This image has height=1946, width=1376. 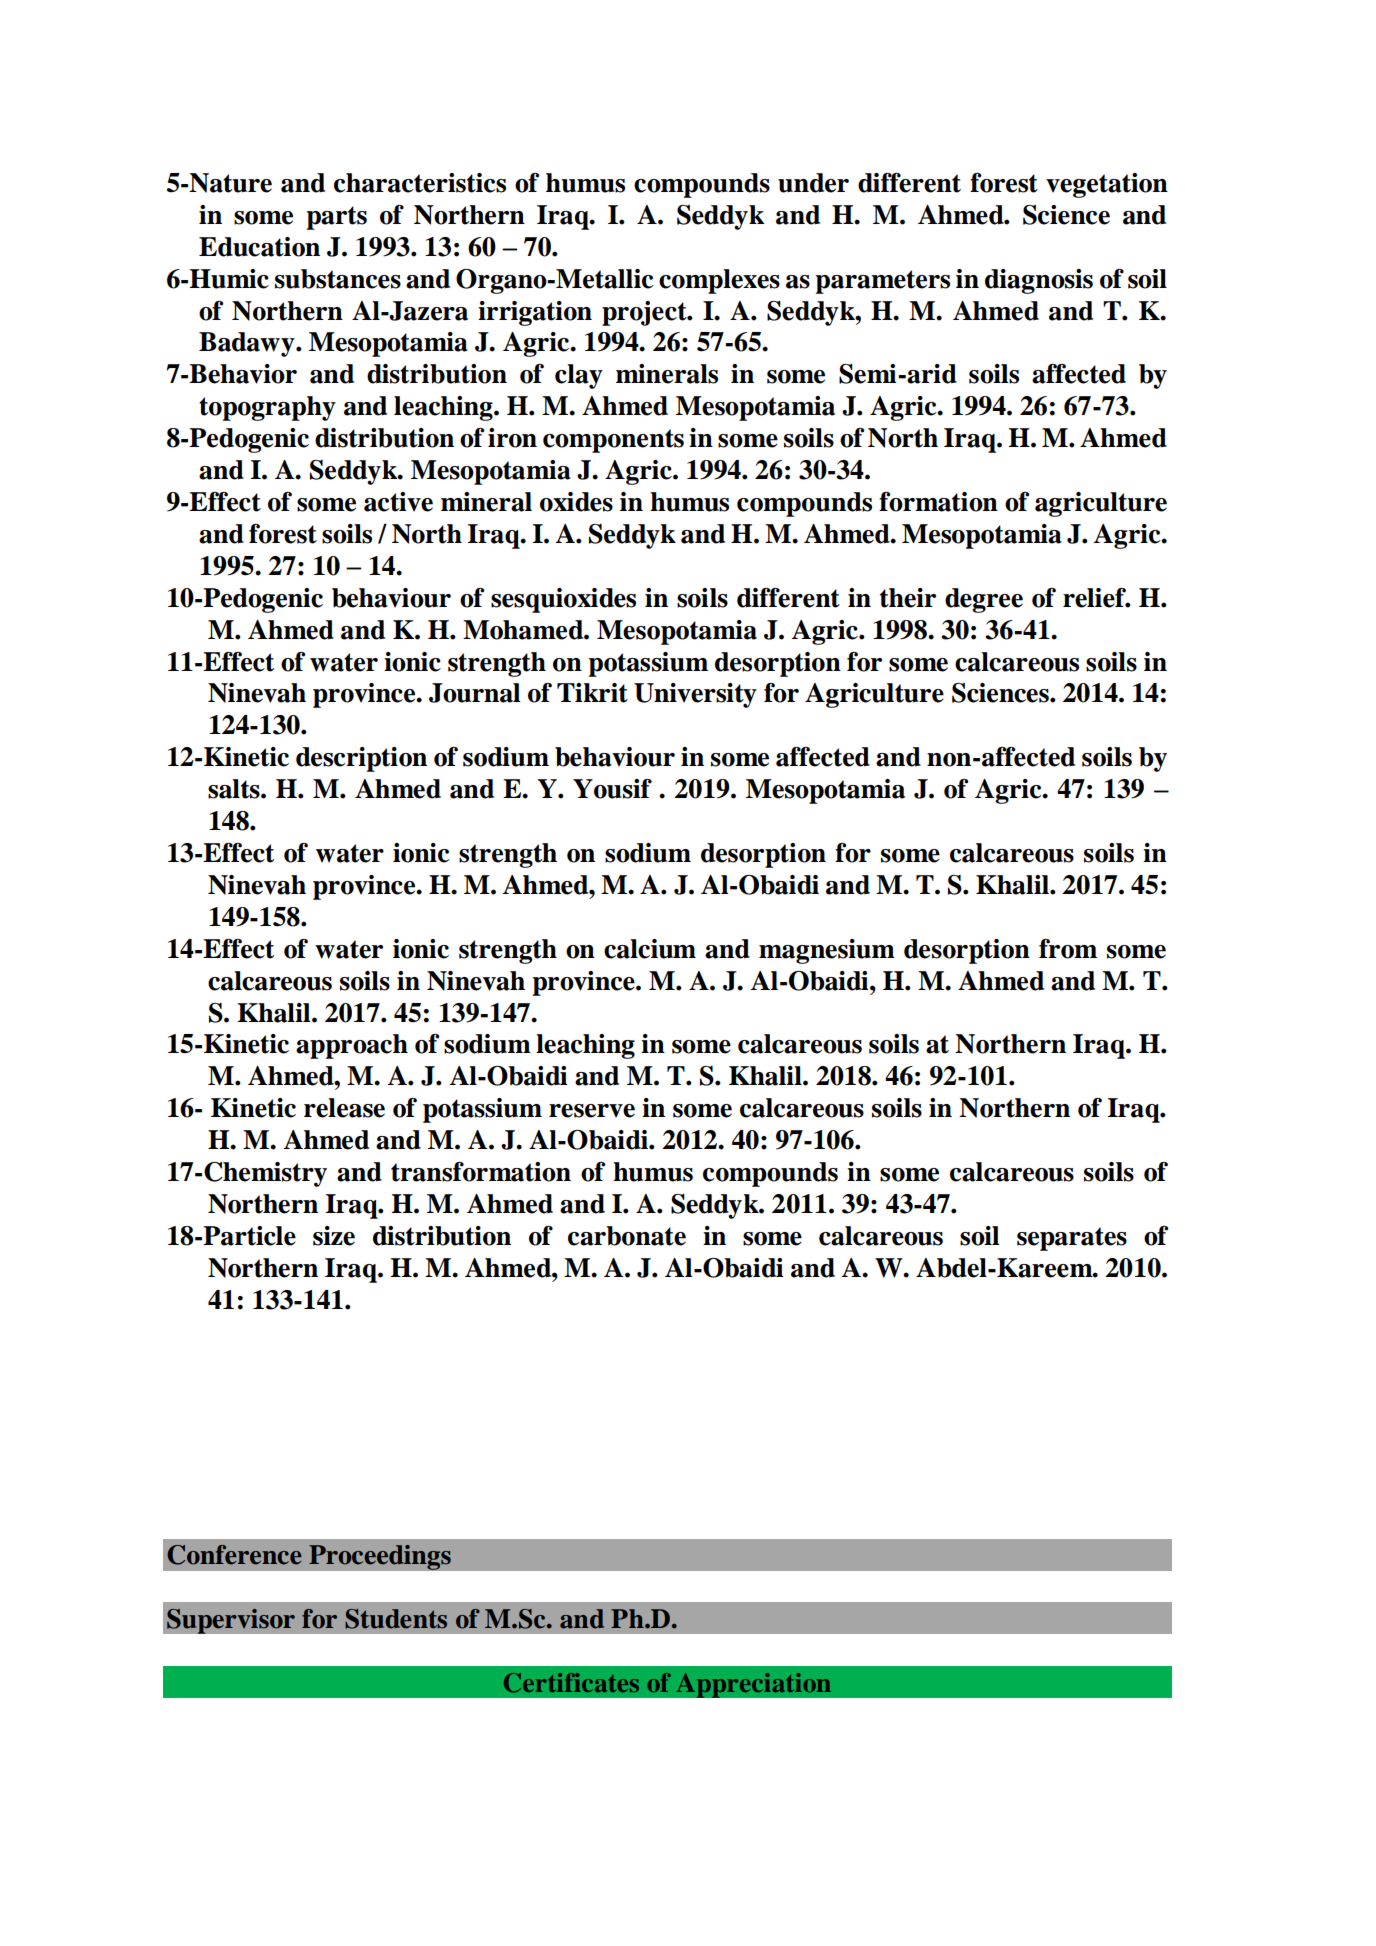 I want to click on Students, so click(x=396, y=1619).
